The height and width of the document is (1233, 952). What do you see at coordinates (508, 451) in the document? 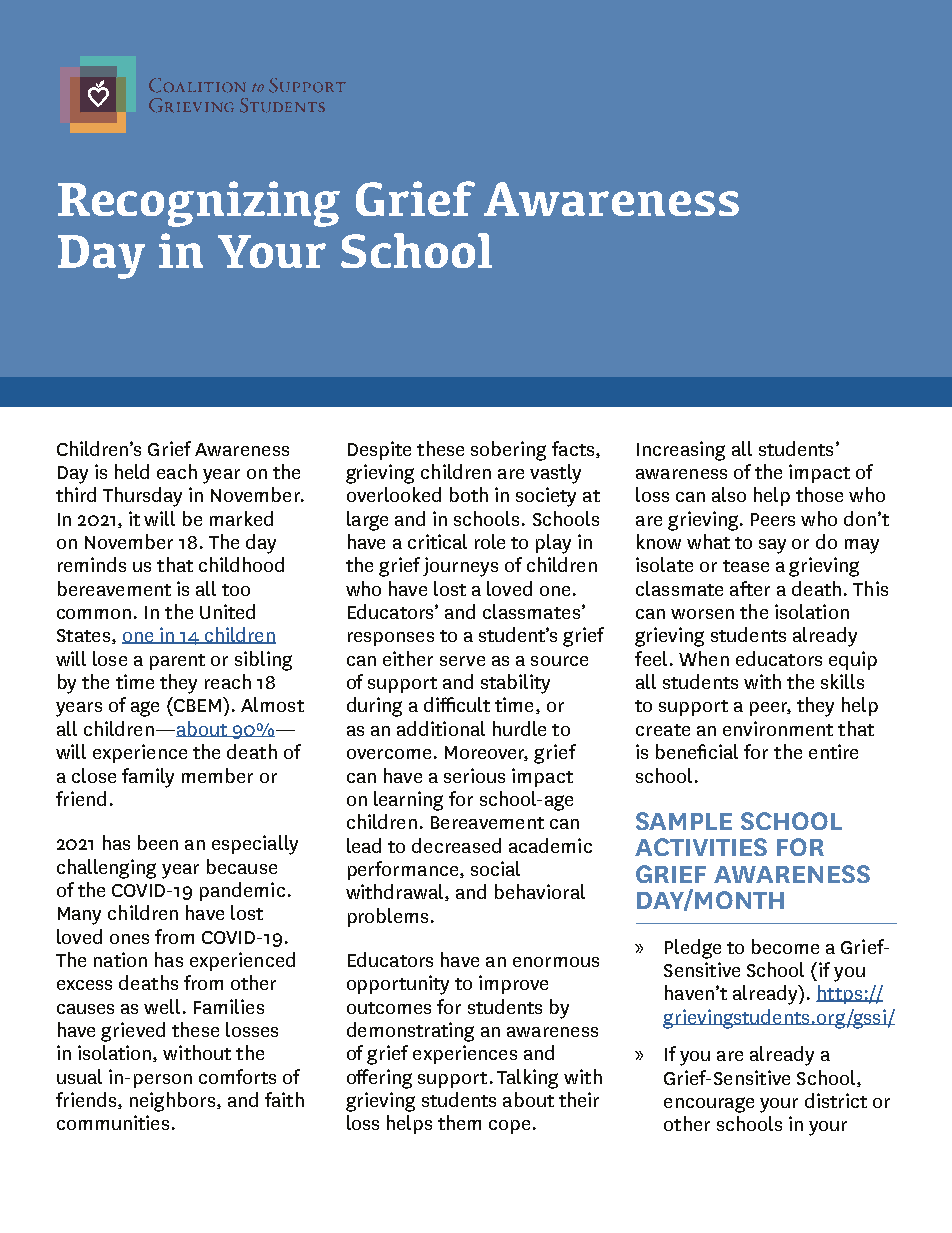
I see `sobering` at bounding box center [508, 451].
